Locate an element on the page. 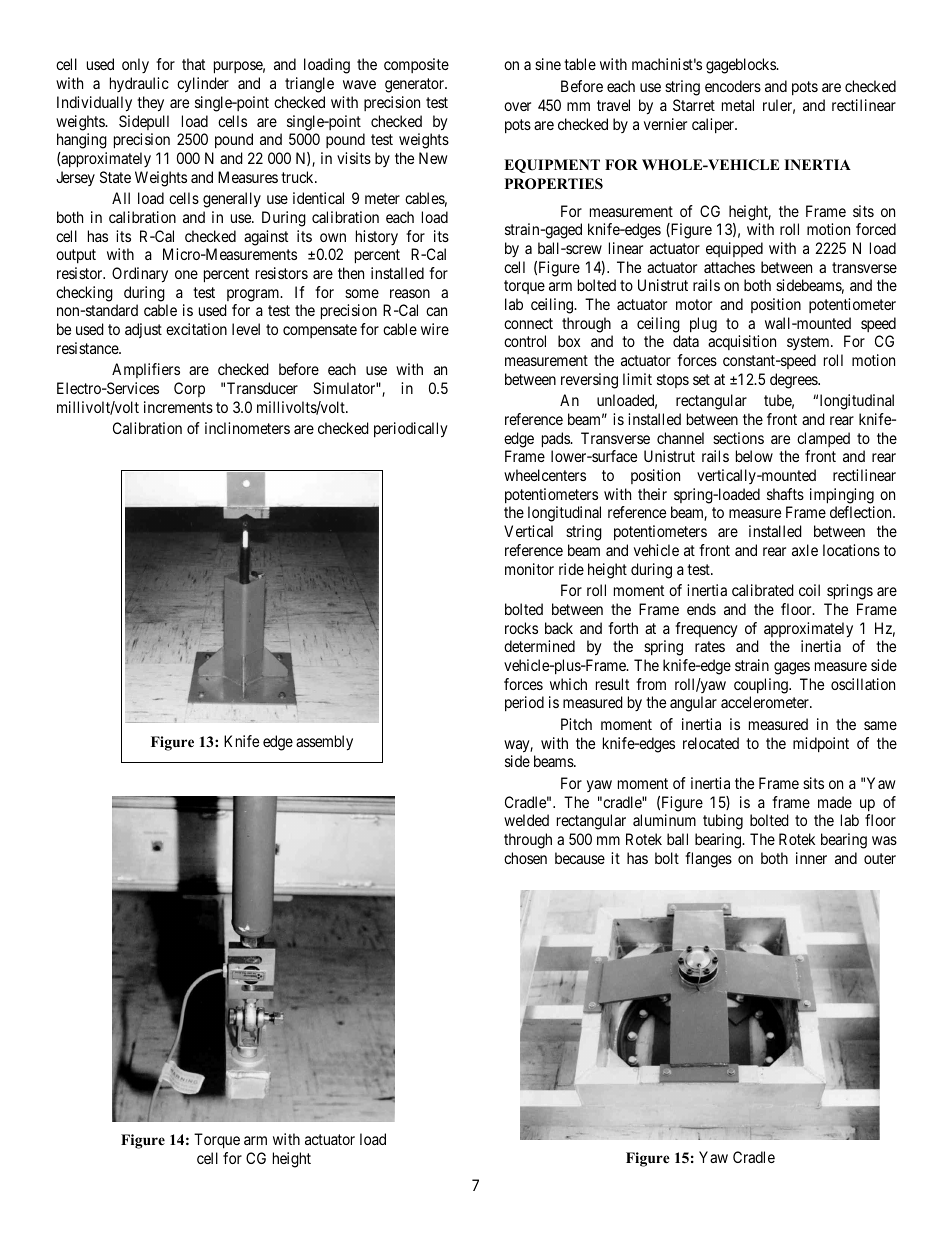  welded is located at coordinates (526, 820).
